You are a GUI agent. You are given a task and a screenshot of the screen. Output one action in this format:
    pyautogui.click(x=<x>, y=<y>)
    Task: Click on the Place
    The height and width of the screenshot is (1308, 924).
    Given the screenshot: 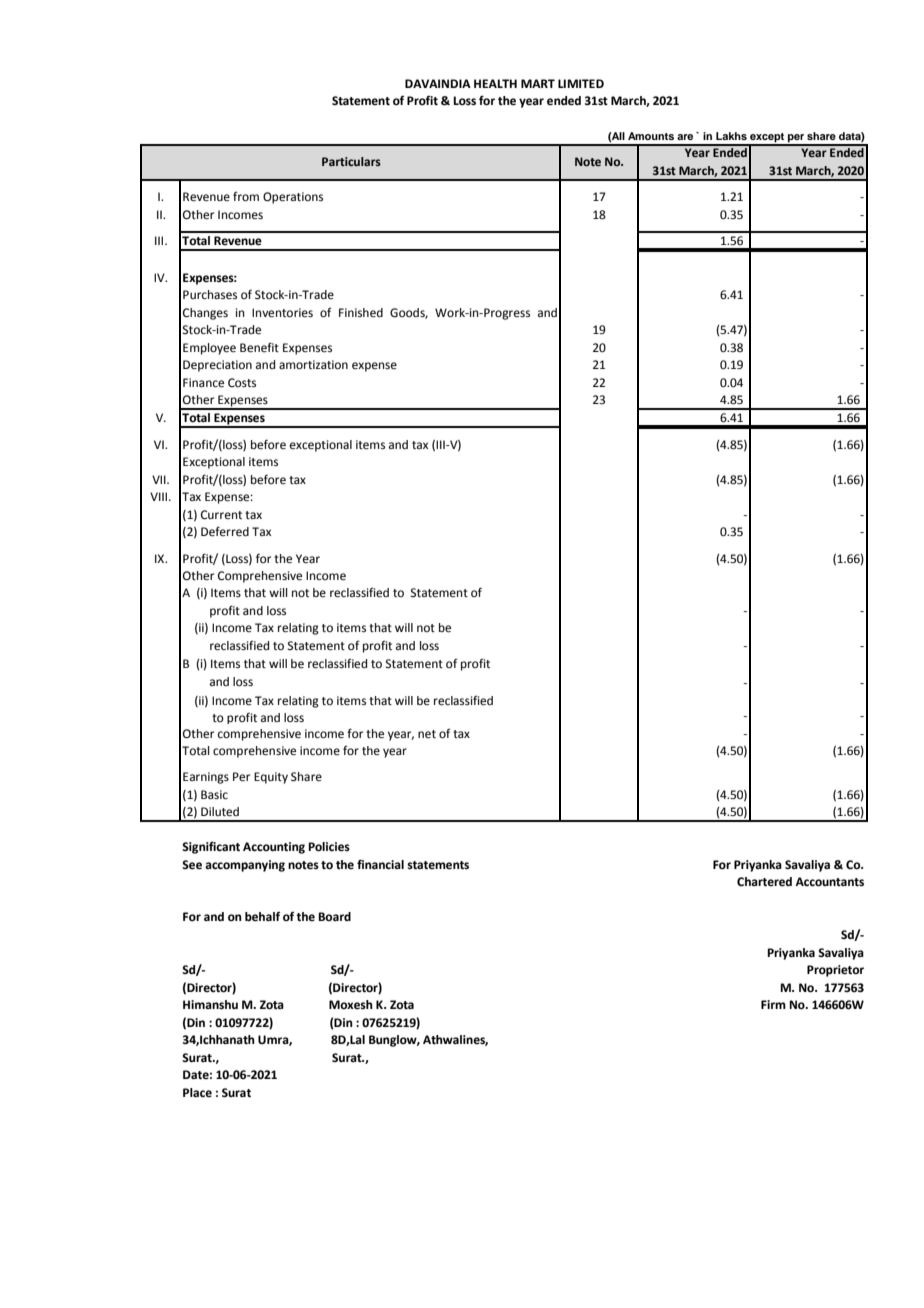 What is the action you would take?
    pyautogui.click(x=197, y=1092)
